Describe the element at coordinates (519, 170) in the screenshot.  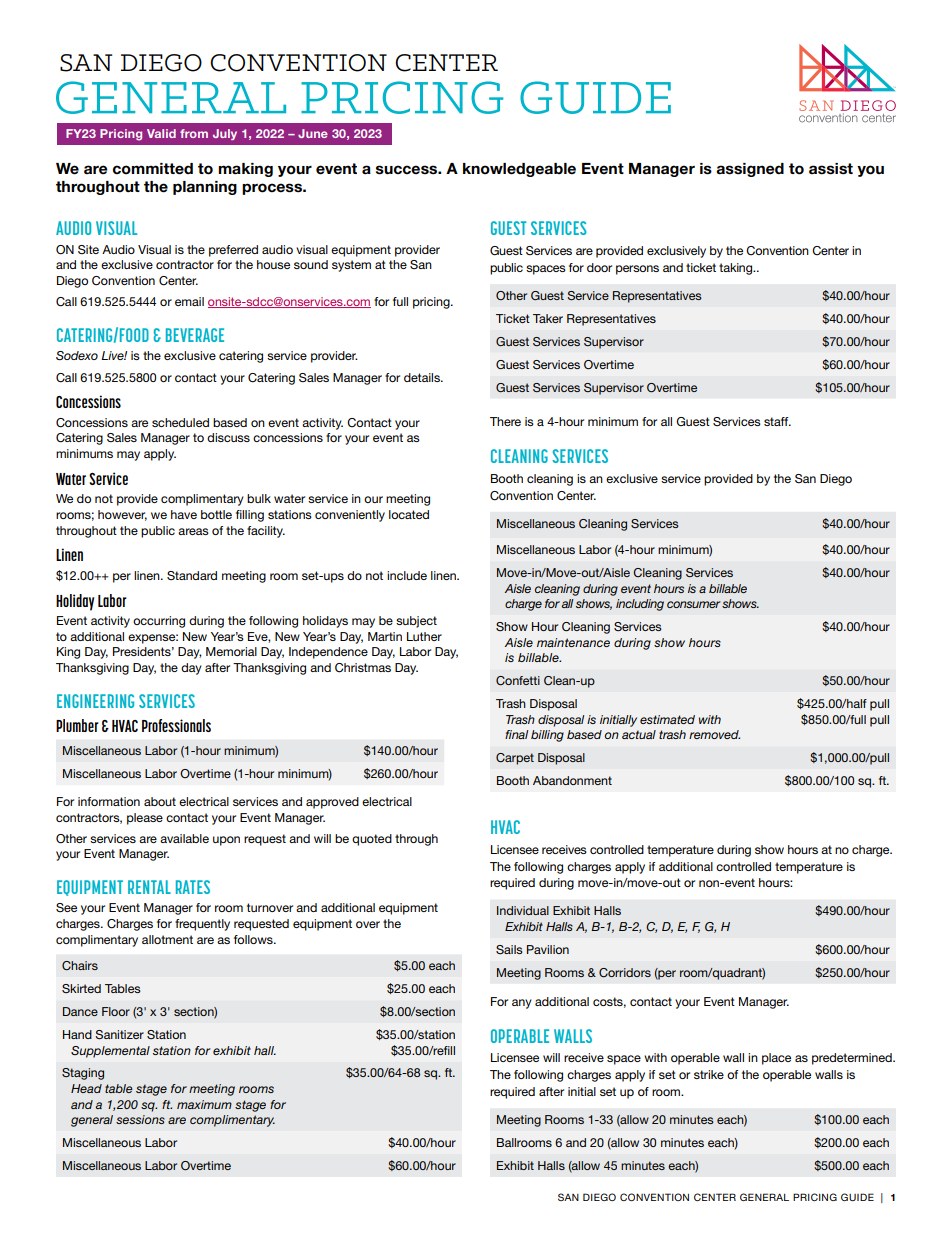
I see `knowledgeable` at that location.
